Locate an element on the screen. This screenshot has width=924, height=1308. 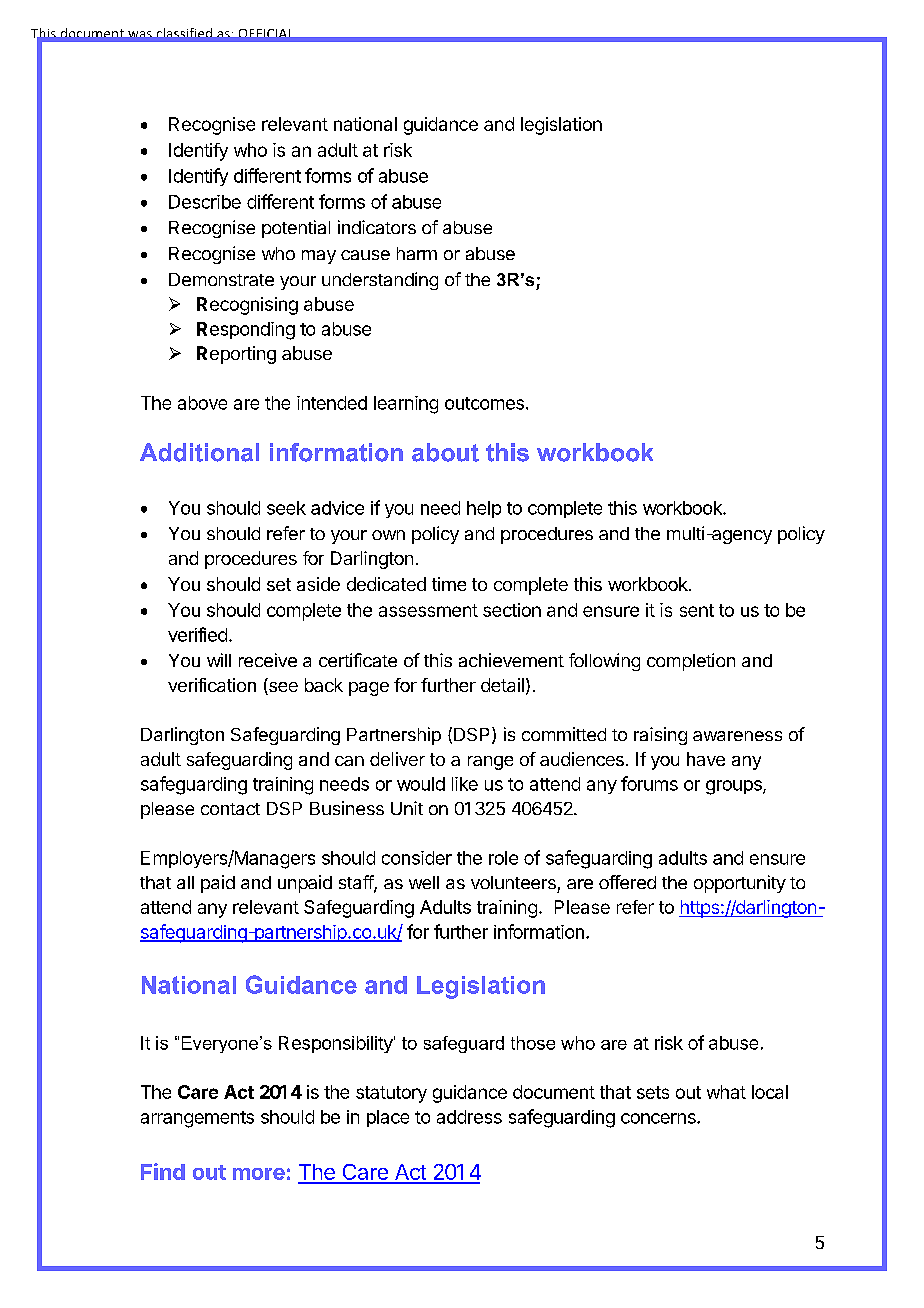
detail is located at coordinates (502, 685).
